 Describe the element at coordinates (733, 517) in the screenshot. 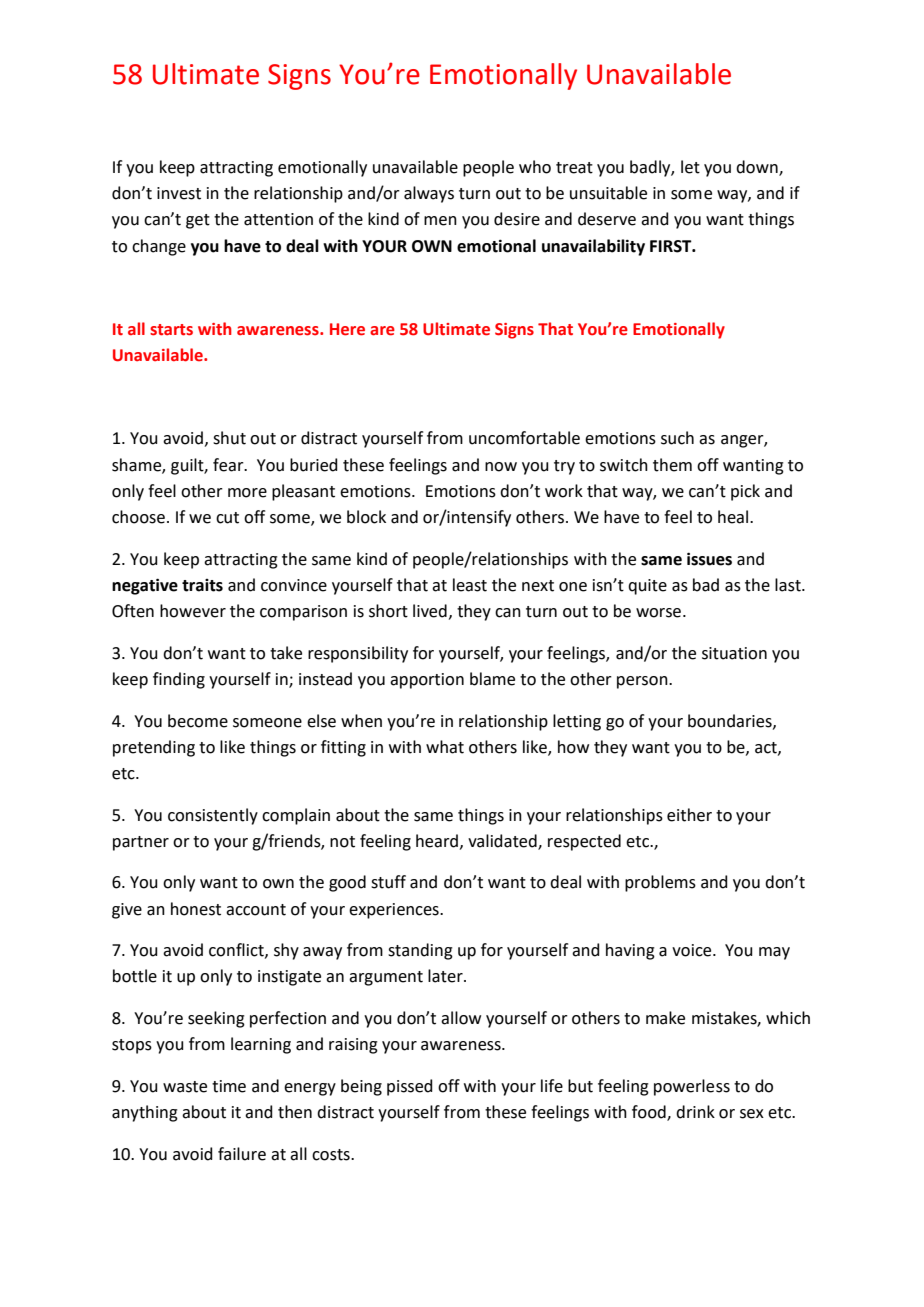

I see `heal` at that location.
